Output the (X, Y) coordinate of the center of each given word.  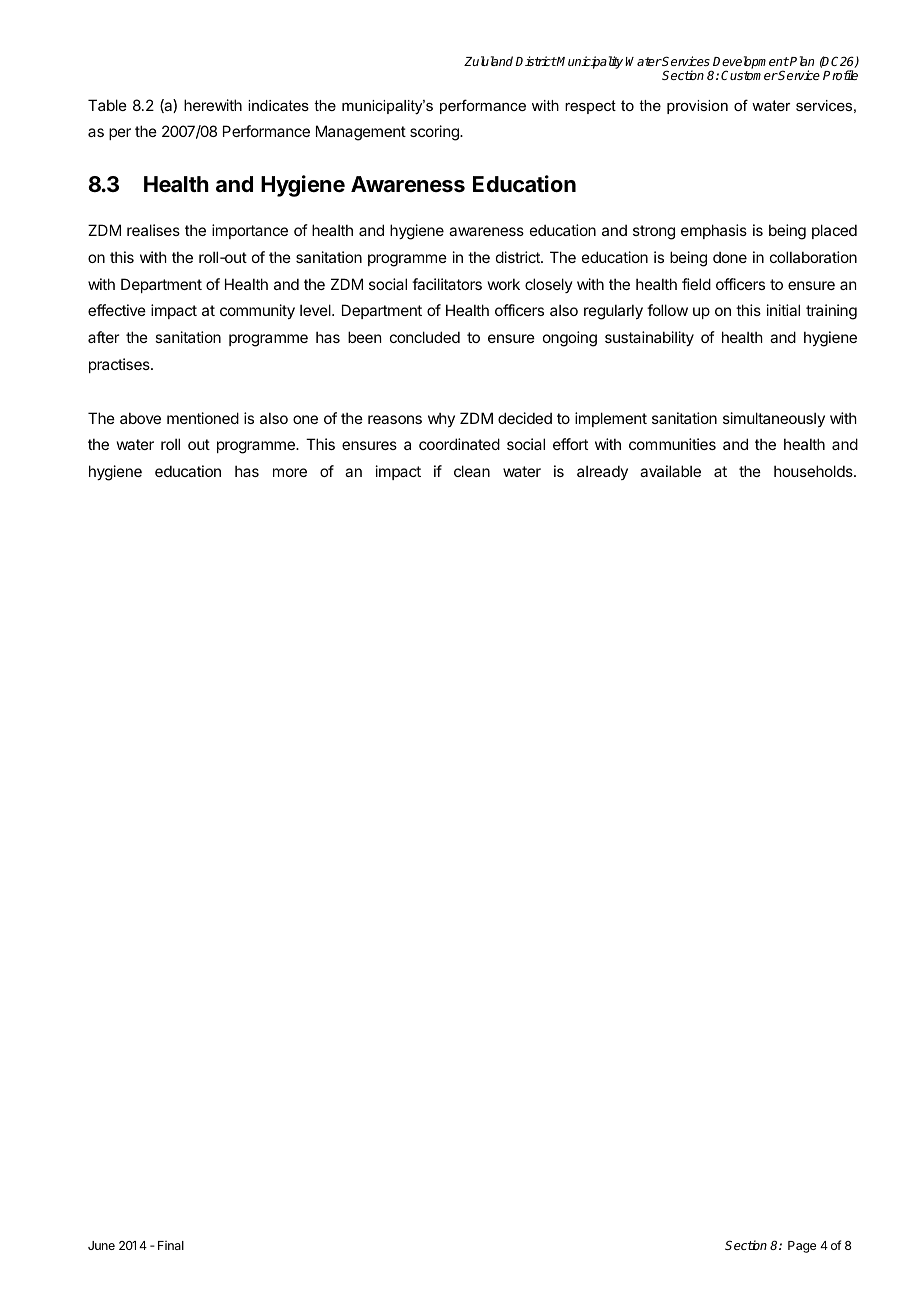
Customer (749, 75)
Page (802, 1247)
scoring (435, 133)
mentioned (203, 418)
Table (107, 105)
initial (783, 310)
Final (171, 1245)
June (101, 1245)
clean (472, 471)
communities (672, 444)
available (670, 471)
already (602, 472)
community (257, 311)
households (814, 471)
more (290, 472)
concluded (425, 337)
